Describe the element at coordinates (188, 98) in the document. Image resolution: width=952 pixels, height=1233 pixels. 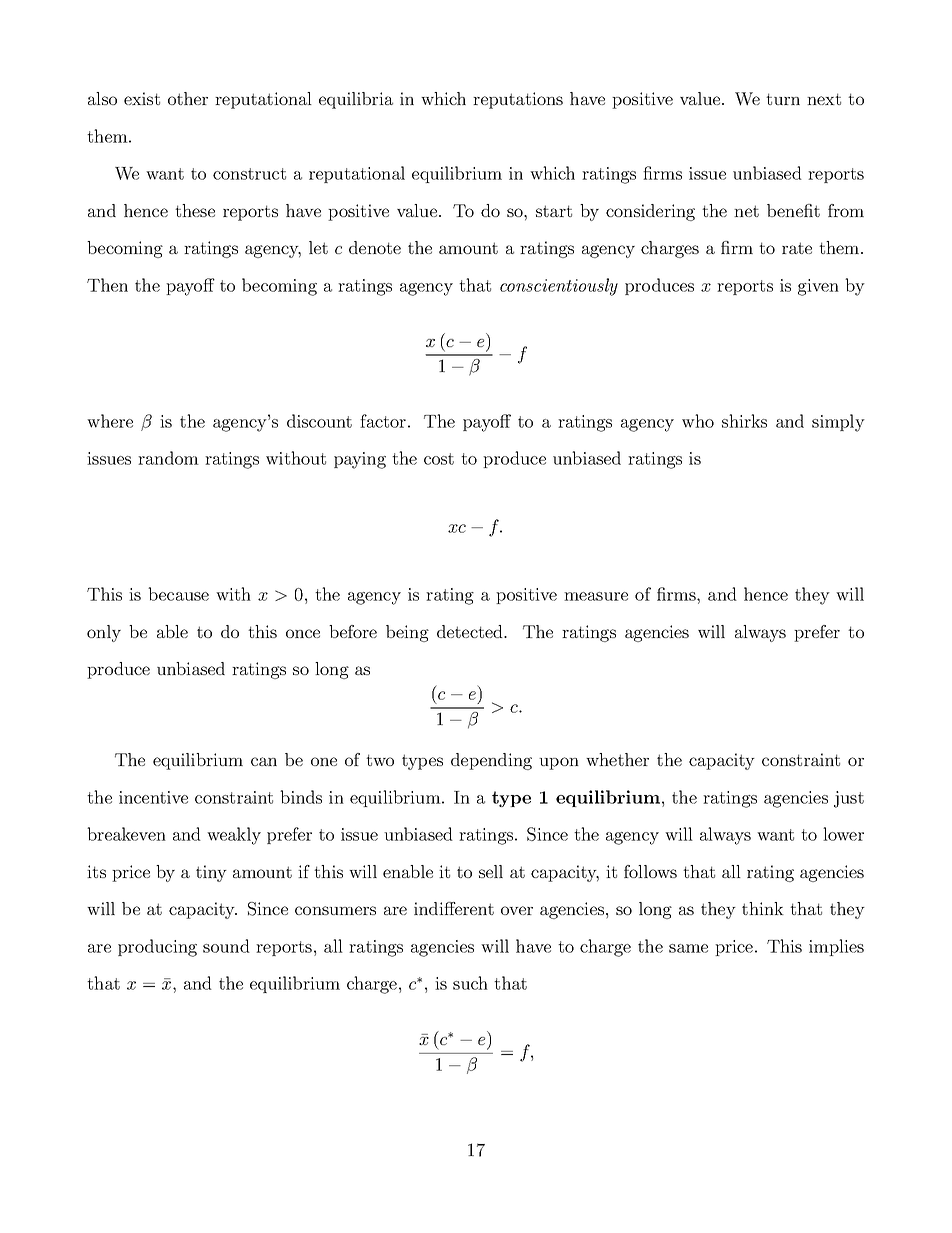
I see `other` at that location.
